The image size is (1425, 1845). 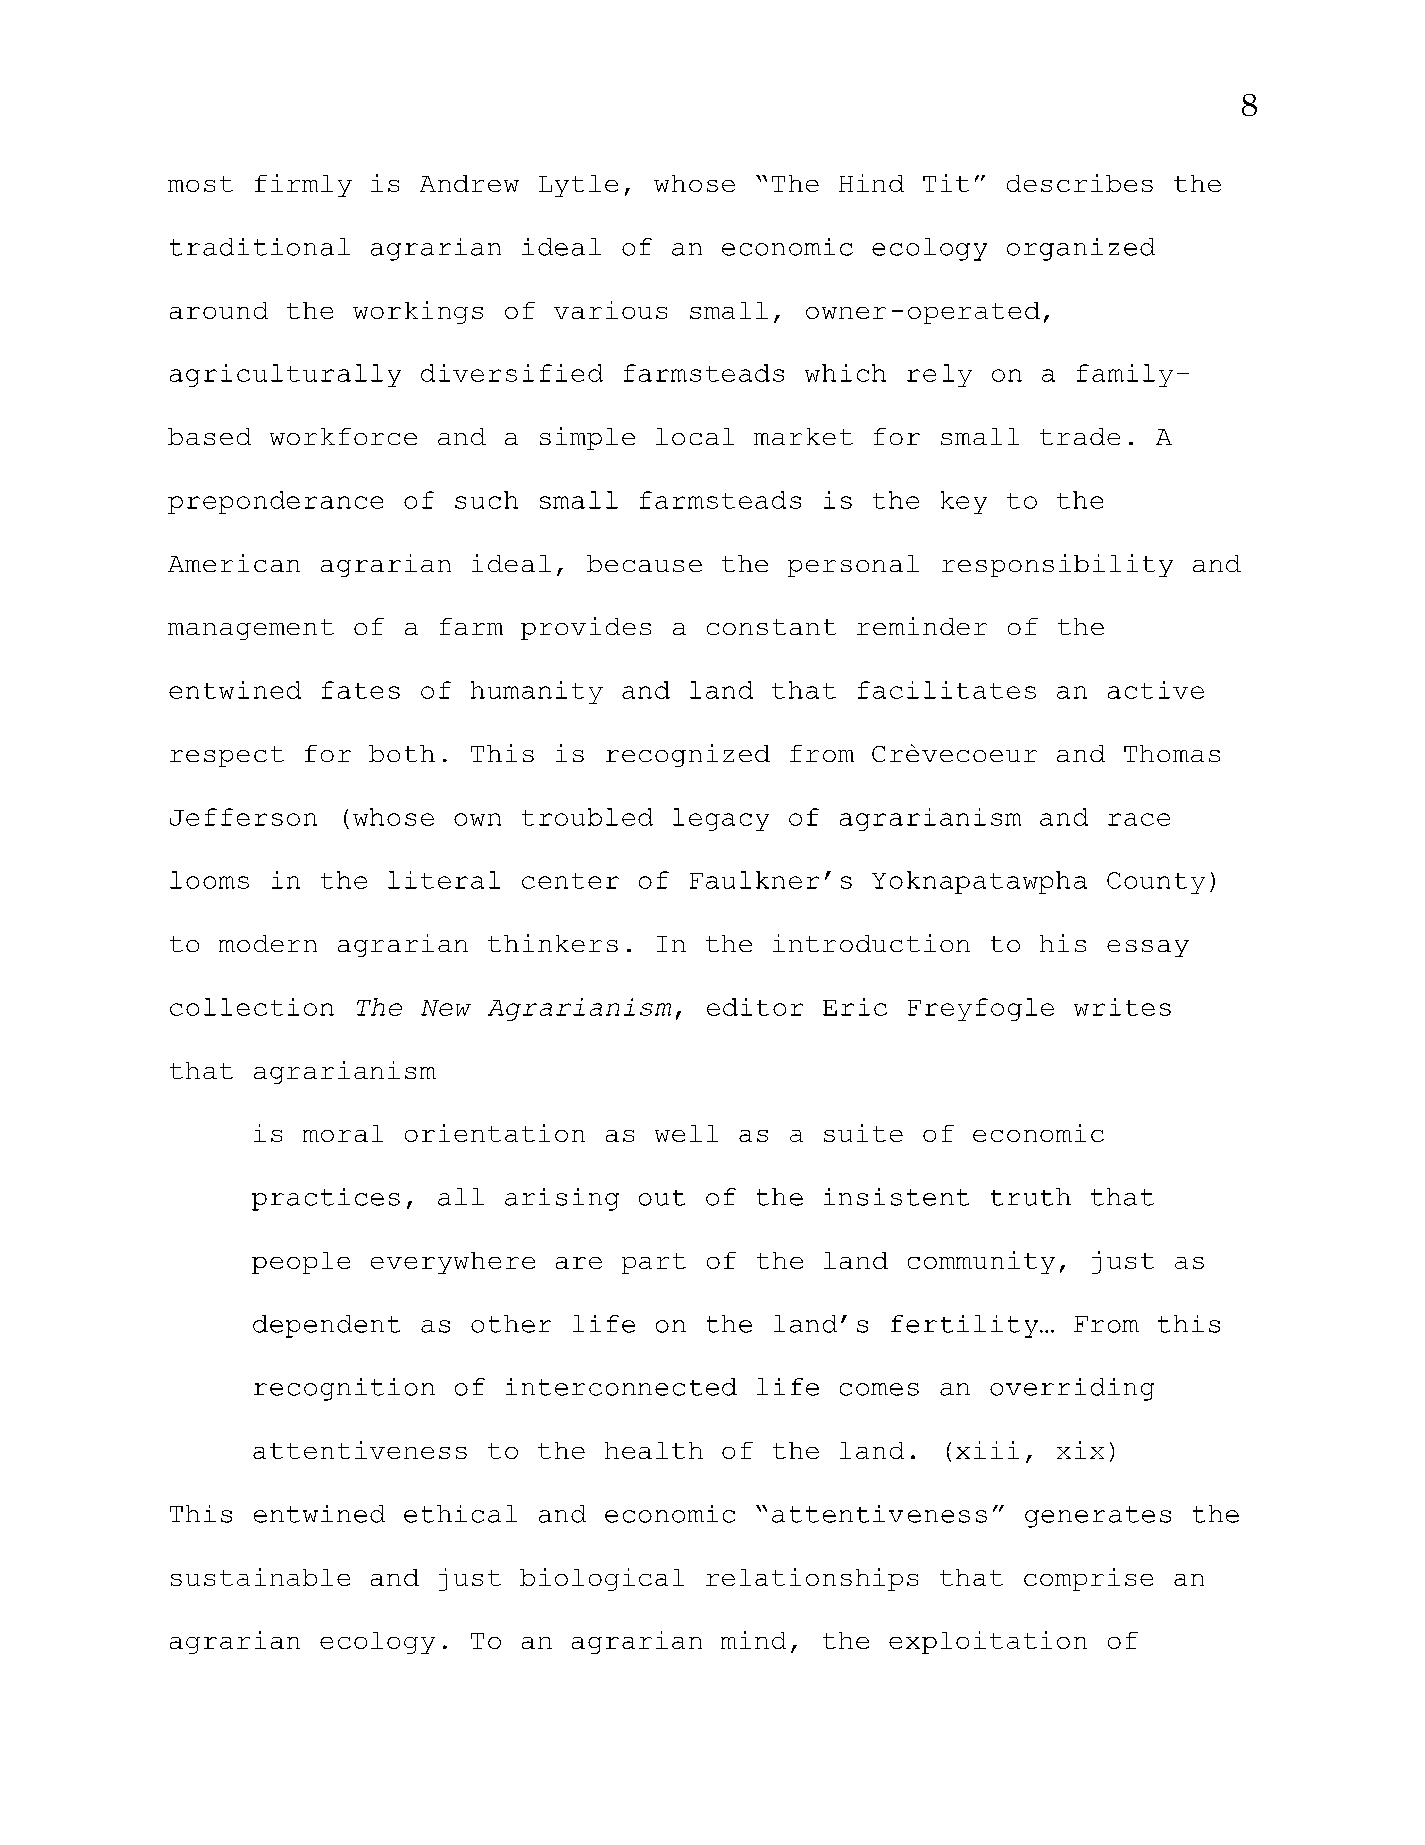 I want to click on sustainable, so click(x=260, y=1577).
